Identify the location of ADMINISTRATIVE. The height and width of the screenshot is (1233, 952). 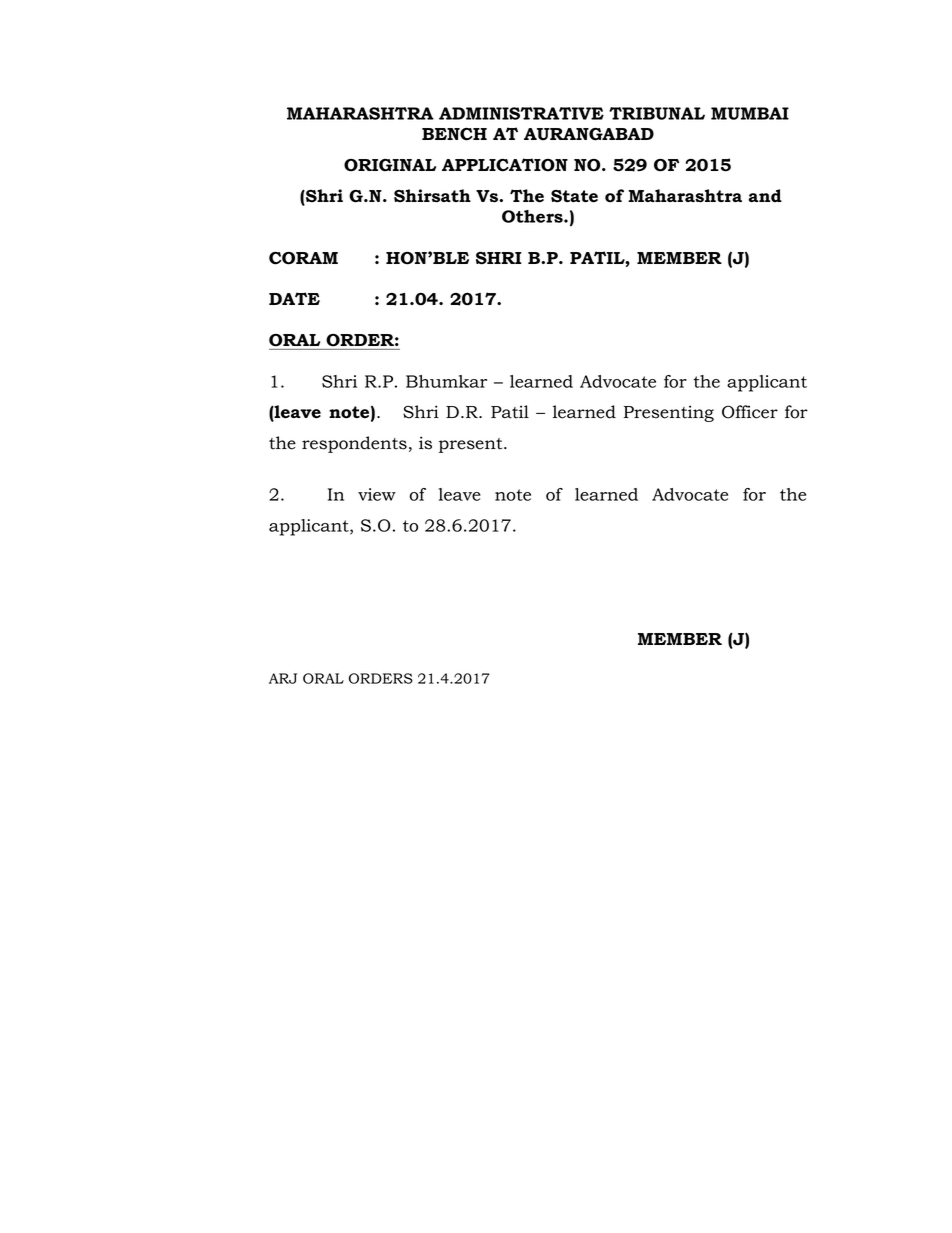
(521, 113).
